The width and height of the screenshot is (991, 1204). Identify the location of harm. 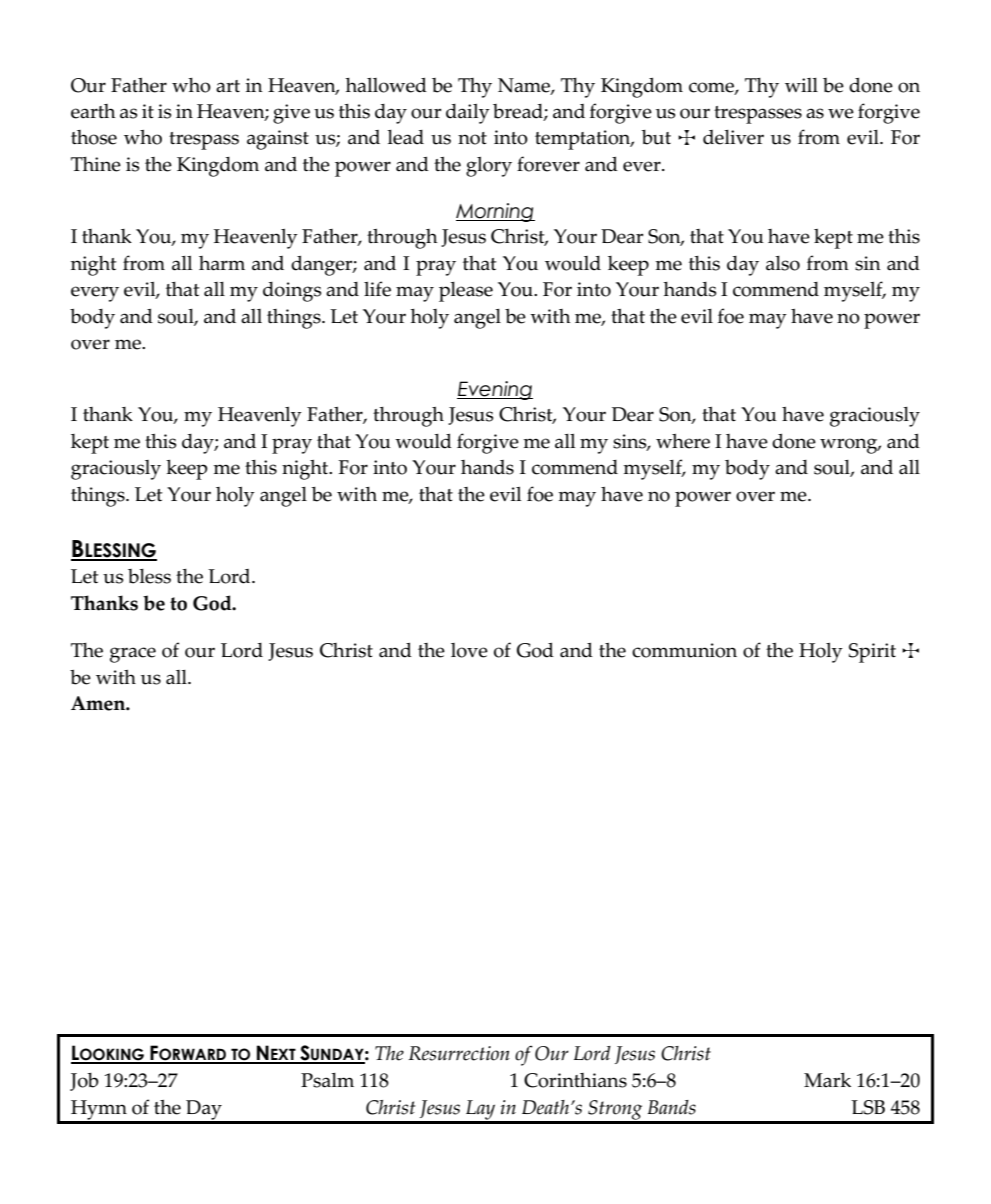
(222, 263).
